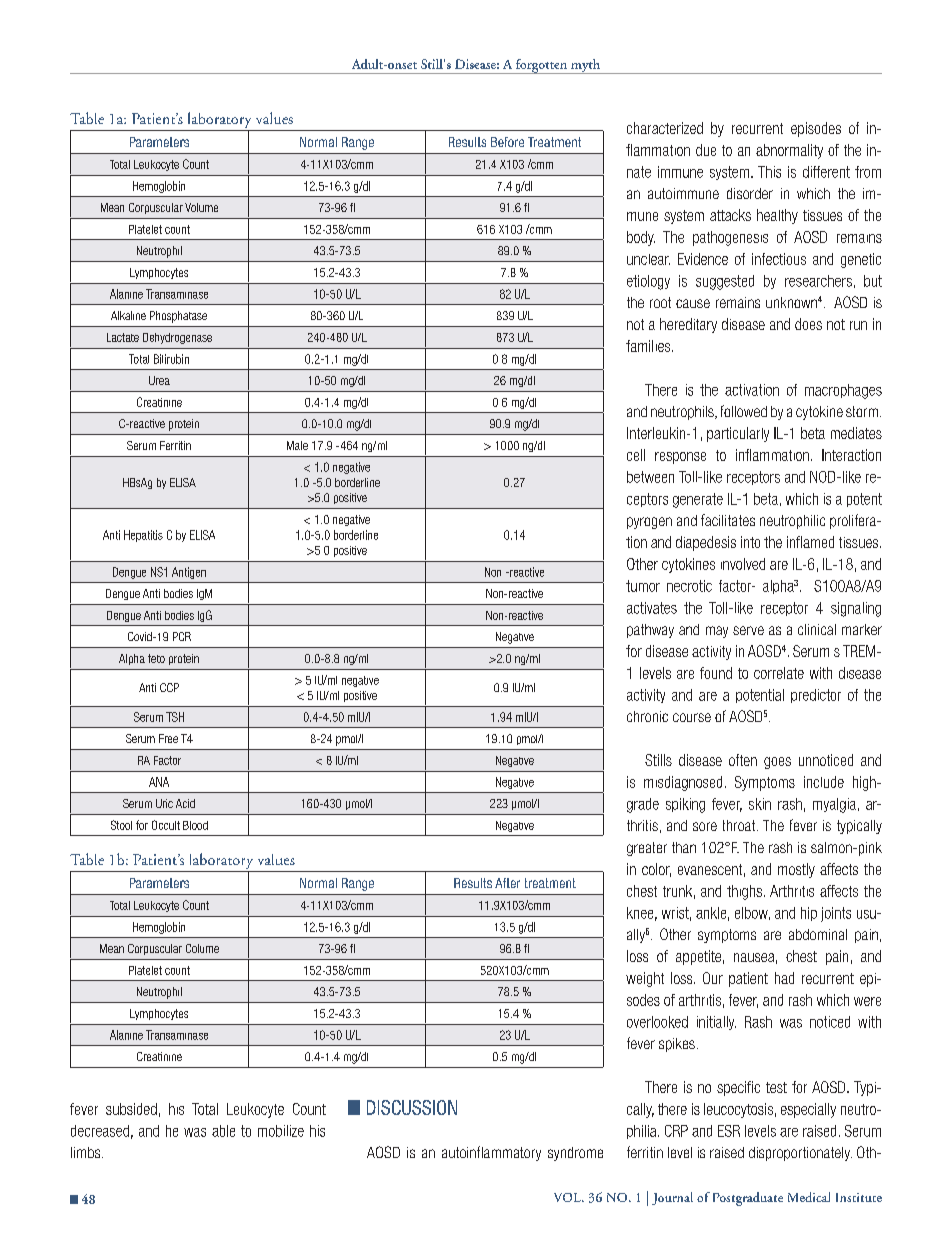  Describe the element at coordinates (760, 804) in the page. I see `skin` at that location.
